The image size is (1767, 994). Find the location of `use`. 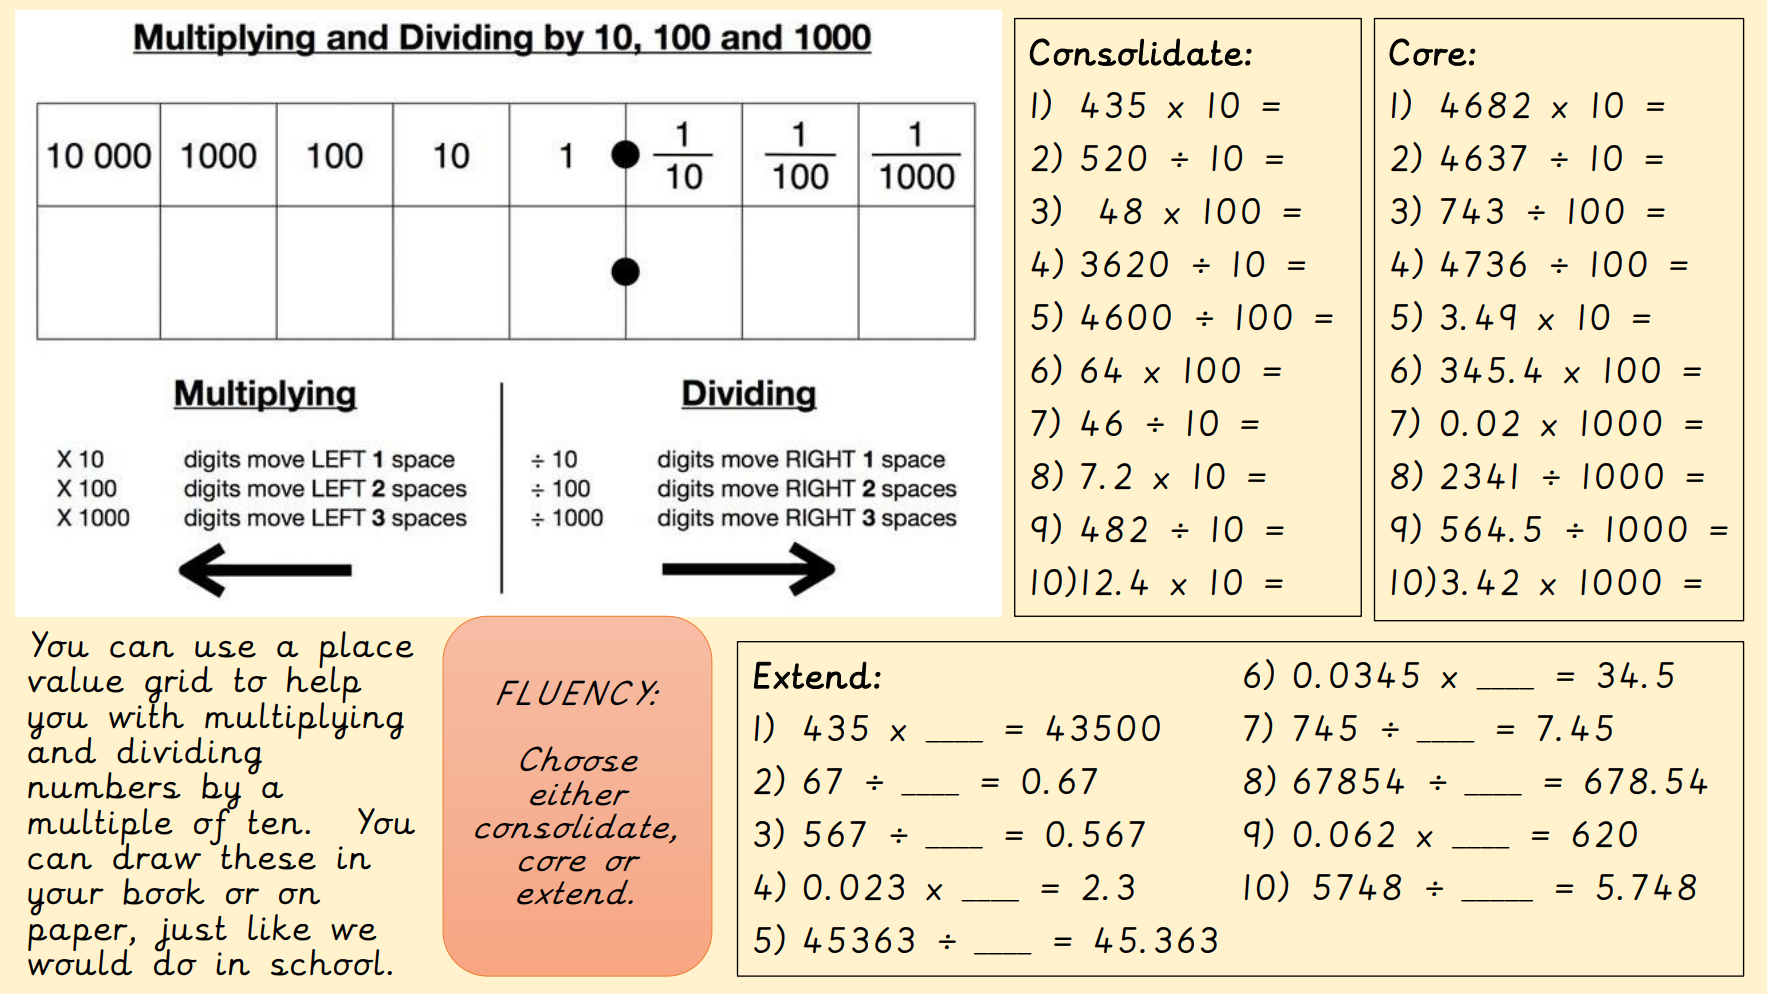

use is located at coordinates (225, 649).
